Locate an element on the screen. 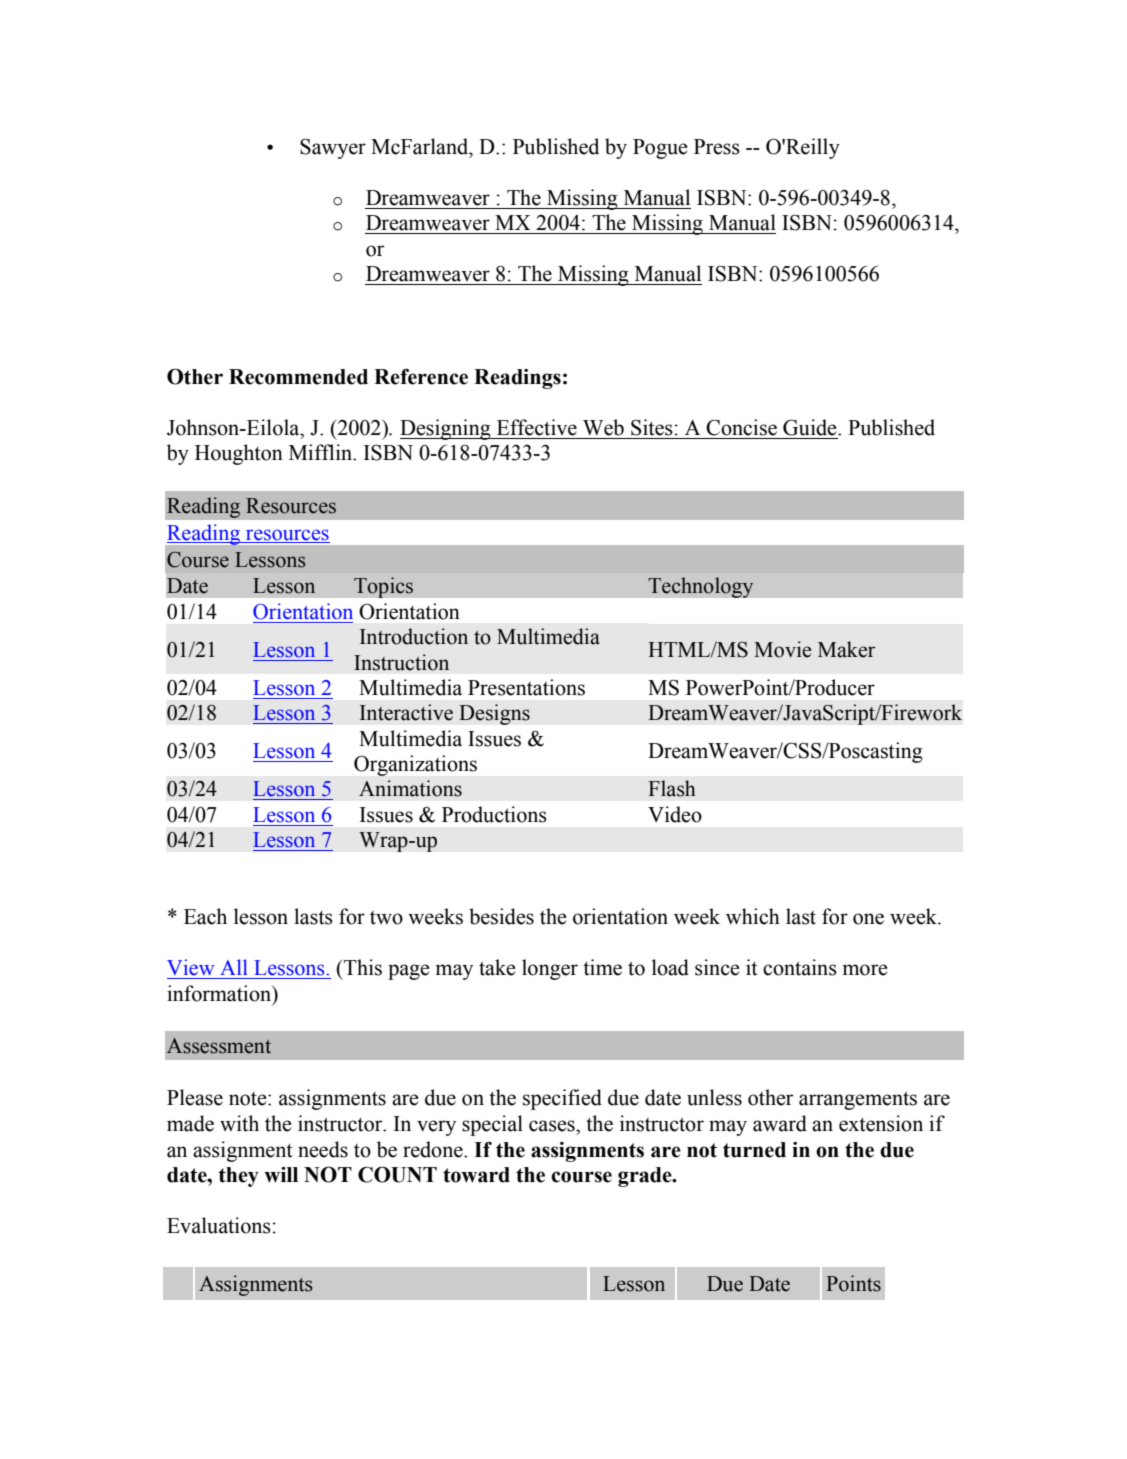  Movie is located at coordinates (782, 649).
